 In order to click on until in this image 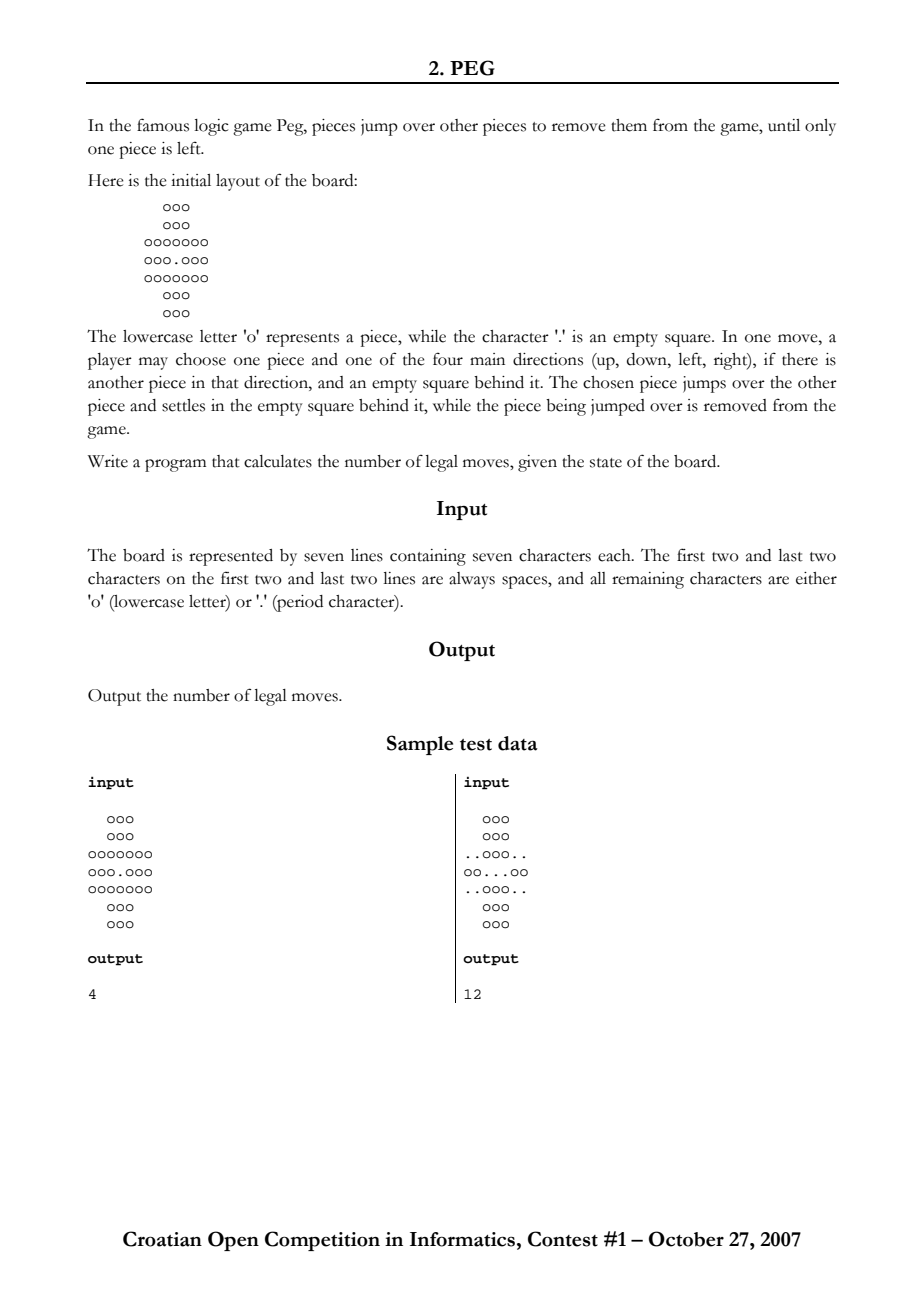, I will do `click(784, 125)`.
